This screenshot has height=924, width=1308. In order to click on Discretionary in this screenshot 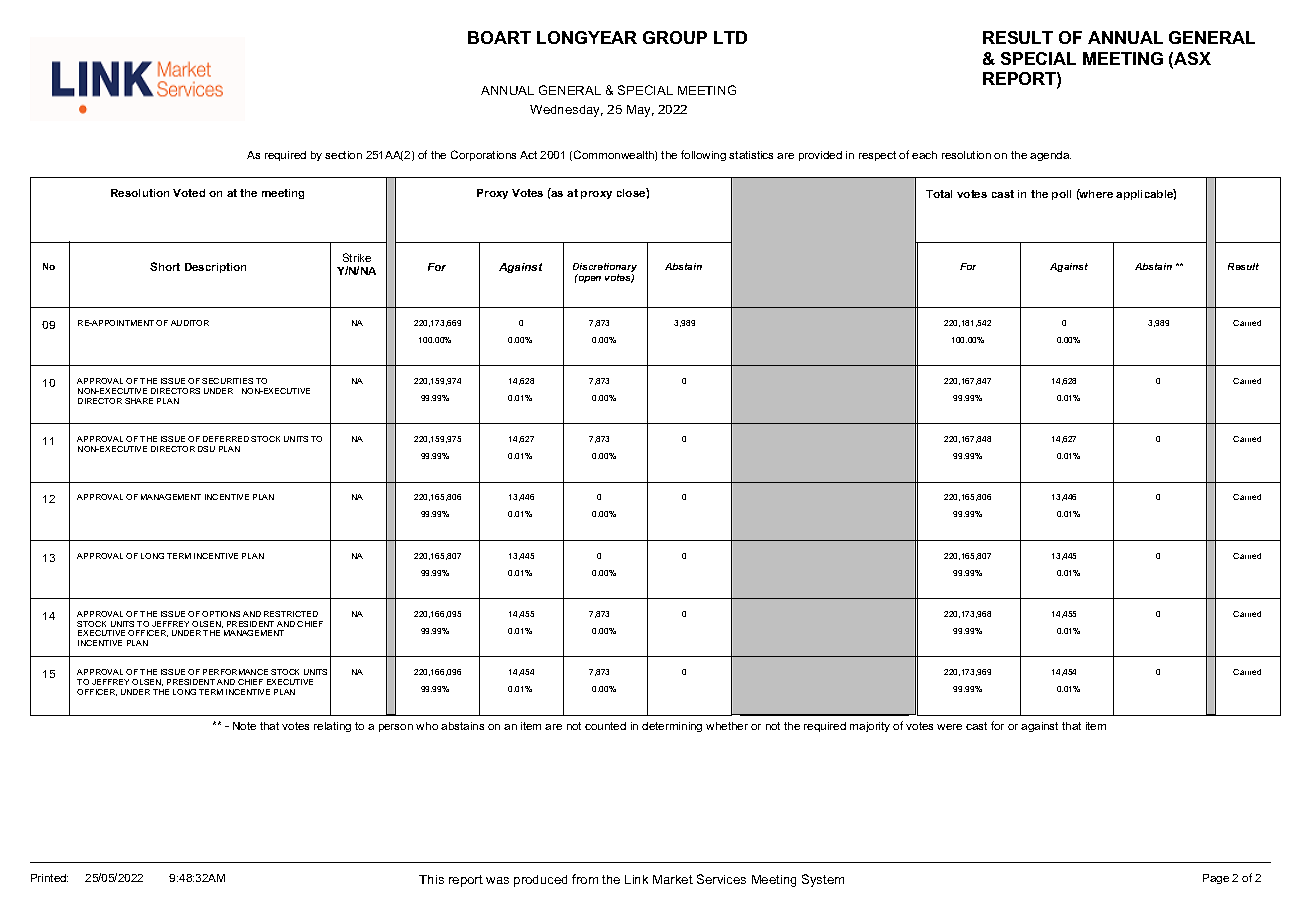, I will do `click(605, 269)`.
